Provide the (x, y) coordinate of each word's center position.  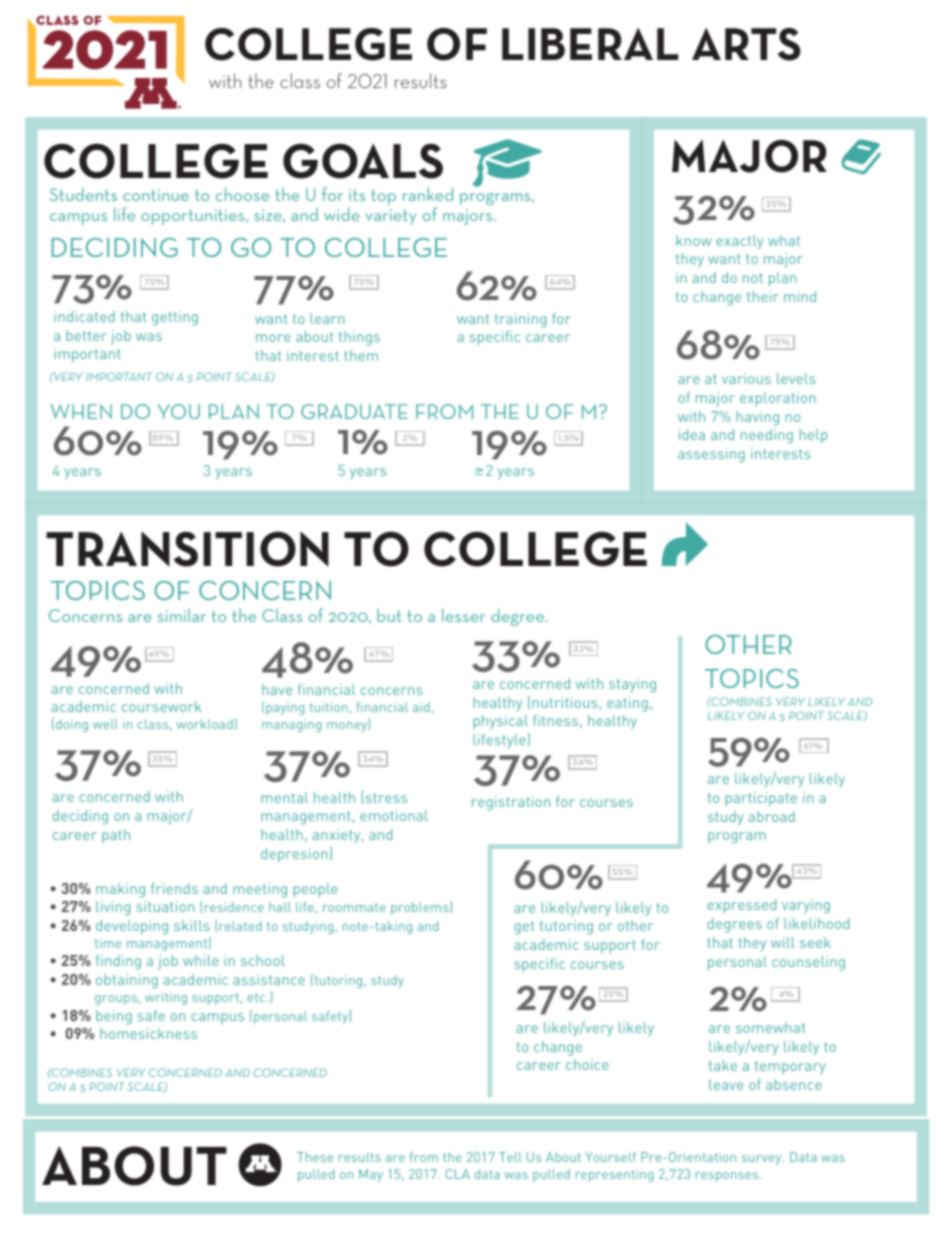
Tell (510, 1157)
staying (632, 685)
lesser (463, 615)
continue (156, 195)
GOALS (363, 161)
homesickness (148, 1033)
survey (763, 1160)
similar (182, 615)
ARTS (746, 44)
